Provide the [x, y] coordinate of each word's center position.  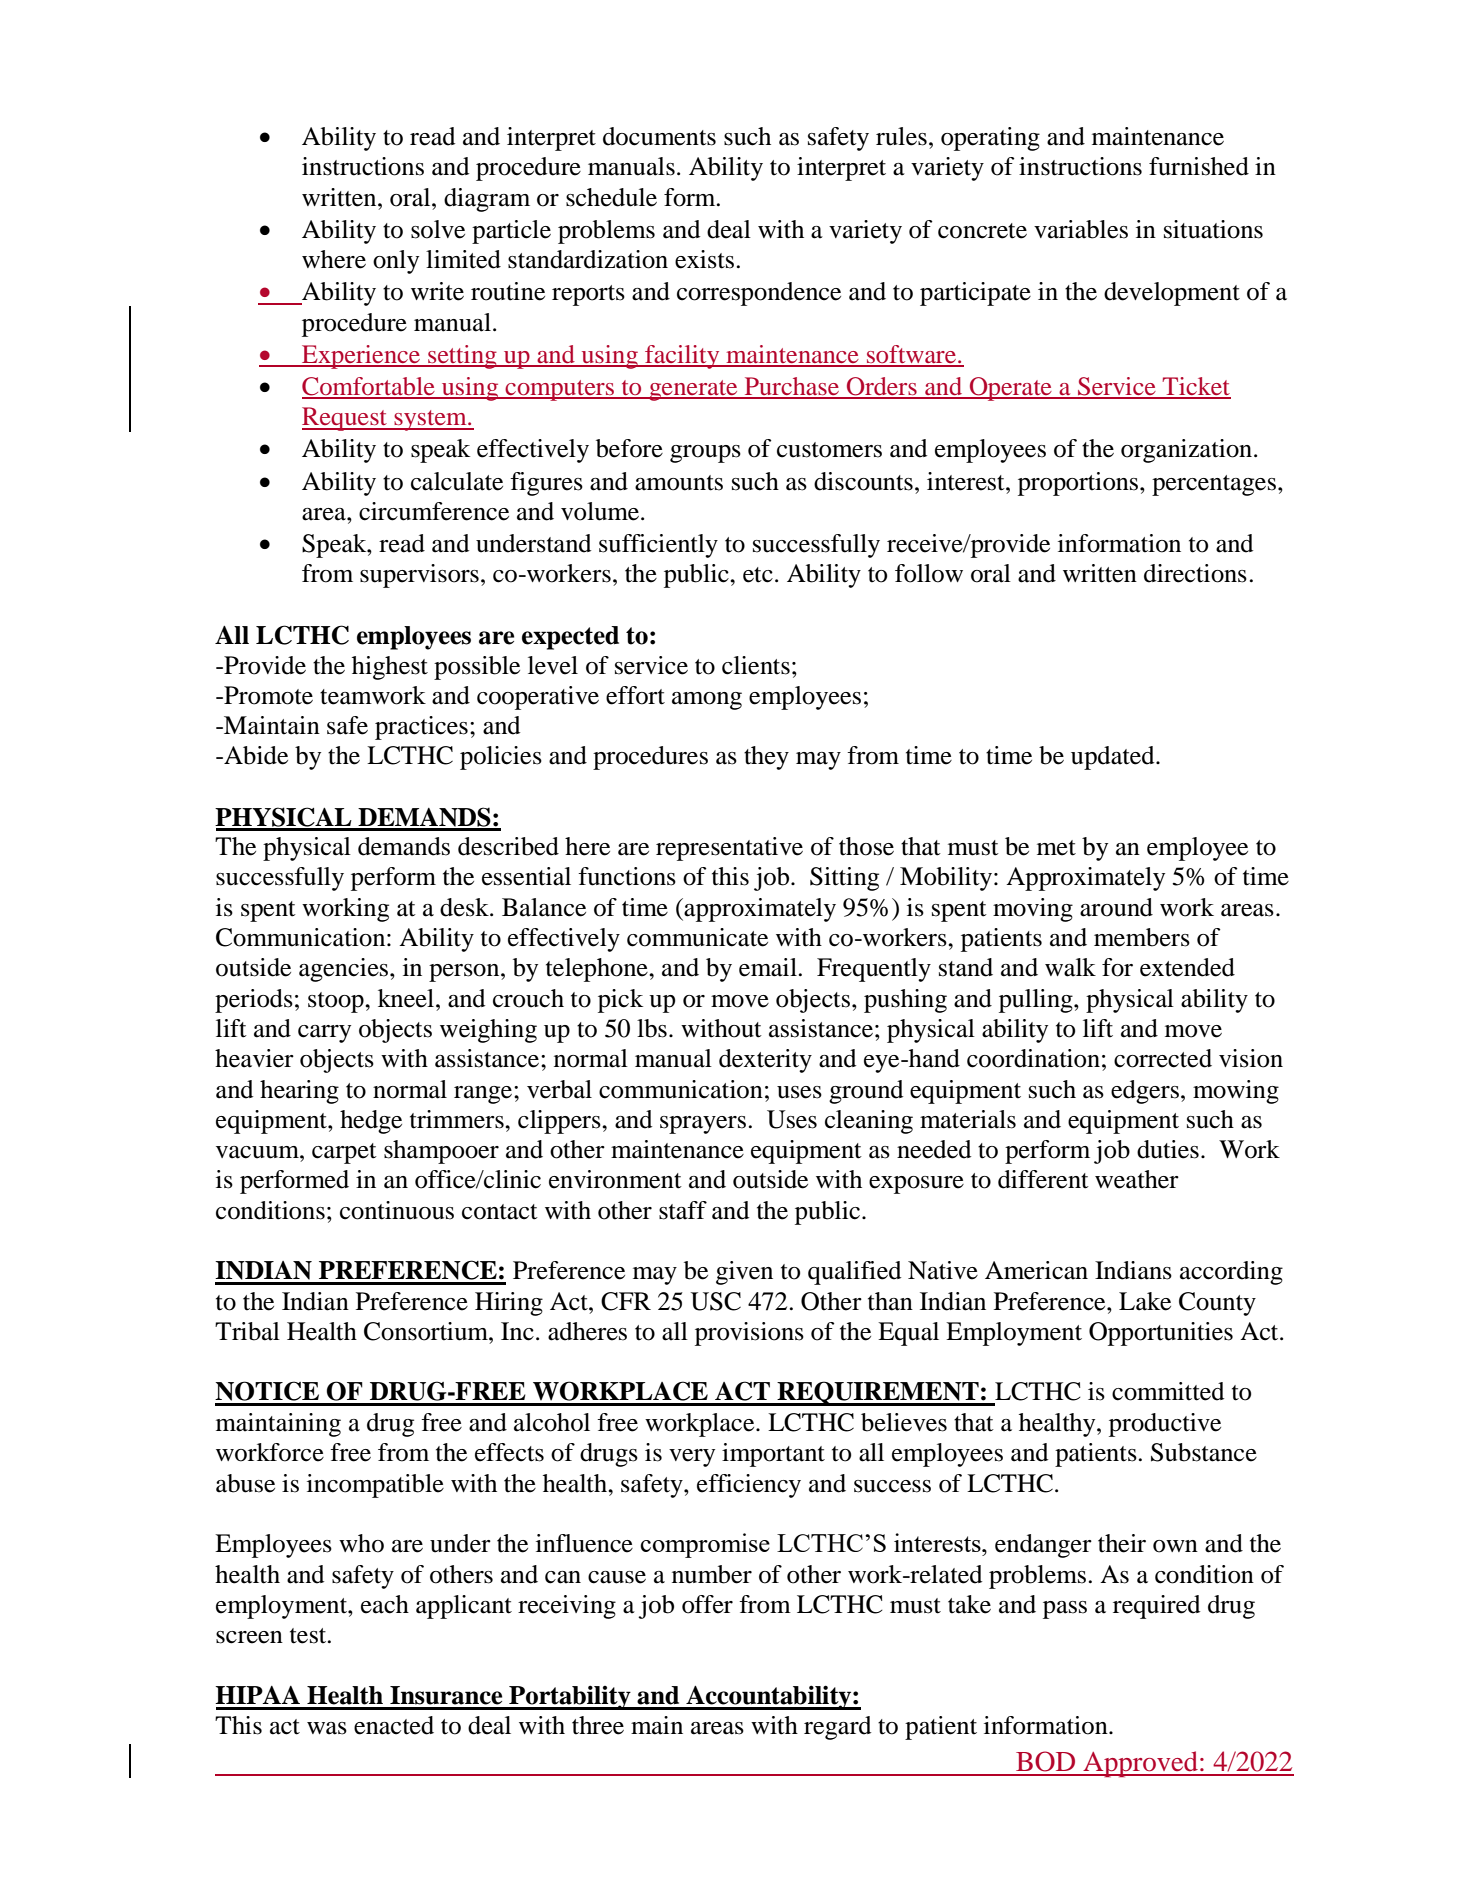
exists [704, 259]
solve [438, 229]
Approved [1140, 1764]
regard [837, 1728]
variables [1081, 229]
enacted [394, 1725]
